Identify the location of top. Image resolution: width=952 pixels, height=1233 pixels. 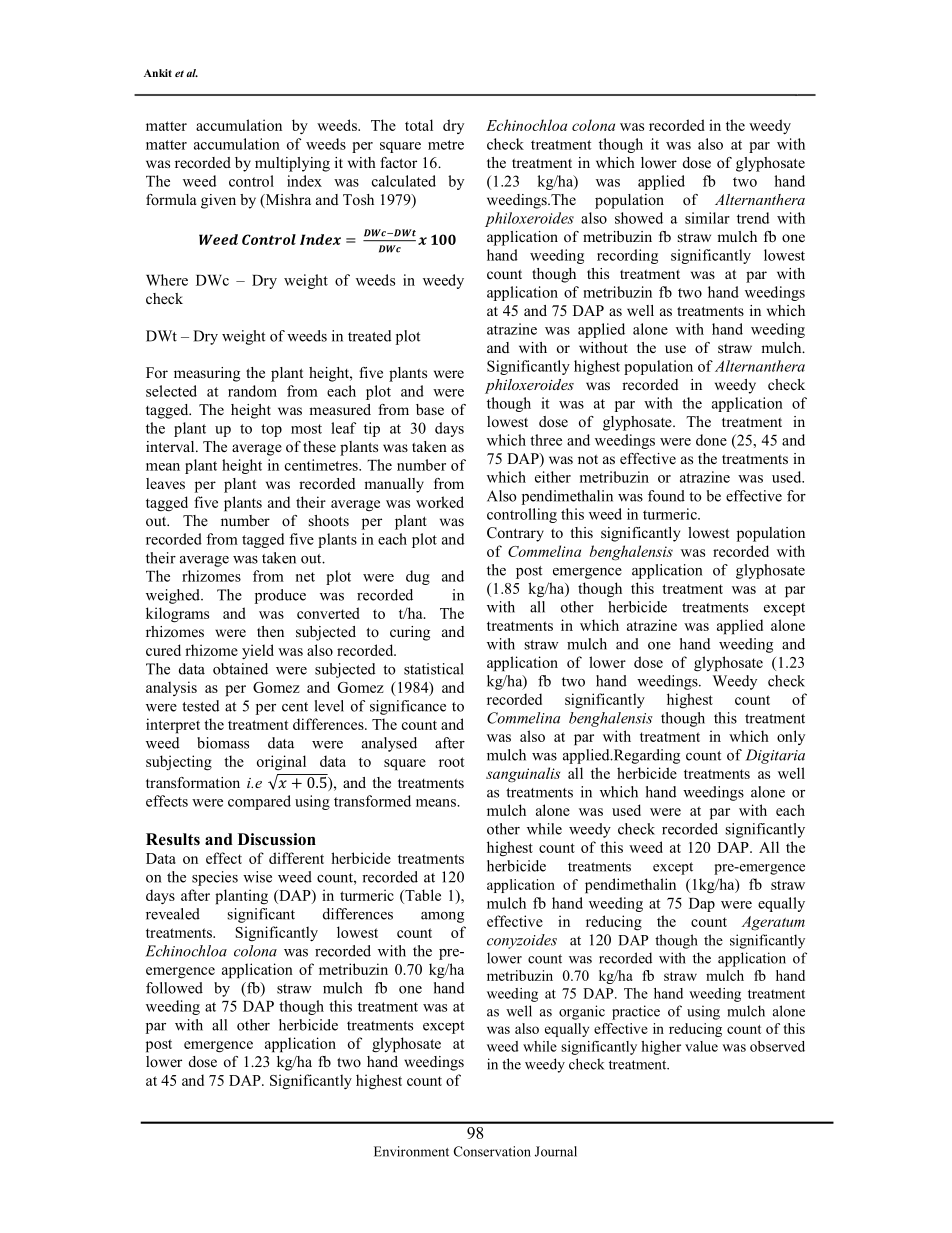
(271, 430).
